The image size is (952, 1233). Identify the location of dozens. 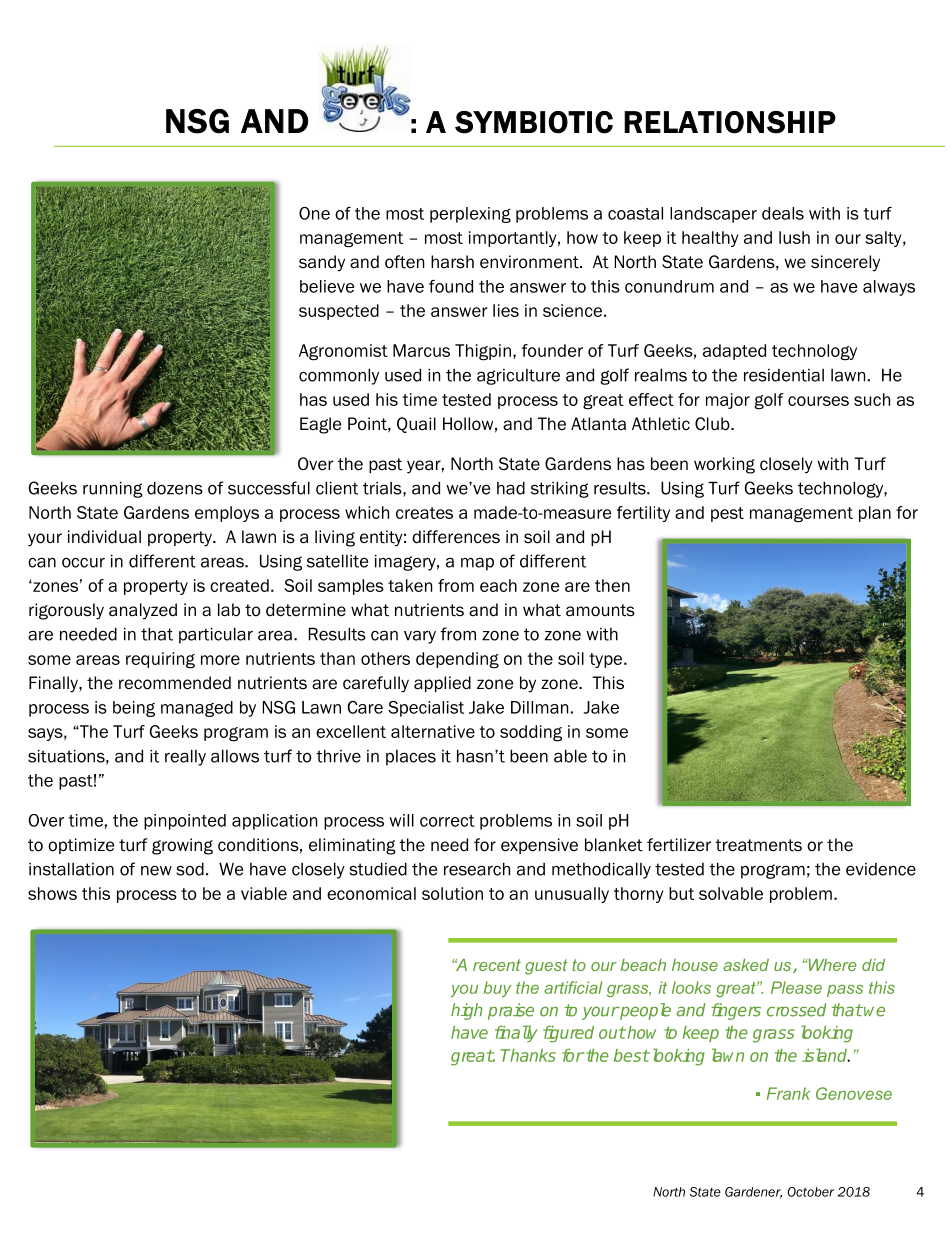
(175, 488).
